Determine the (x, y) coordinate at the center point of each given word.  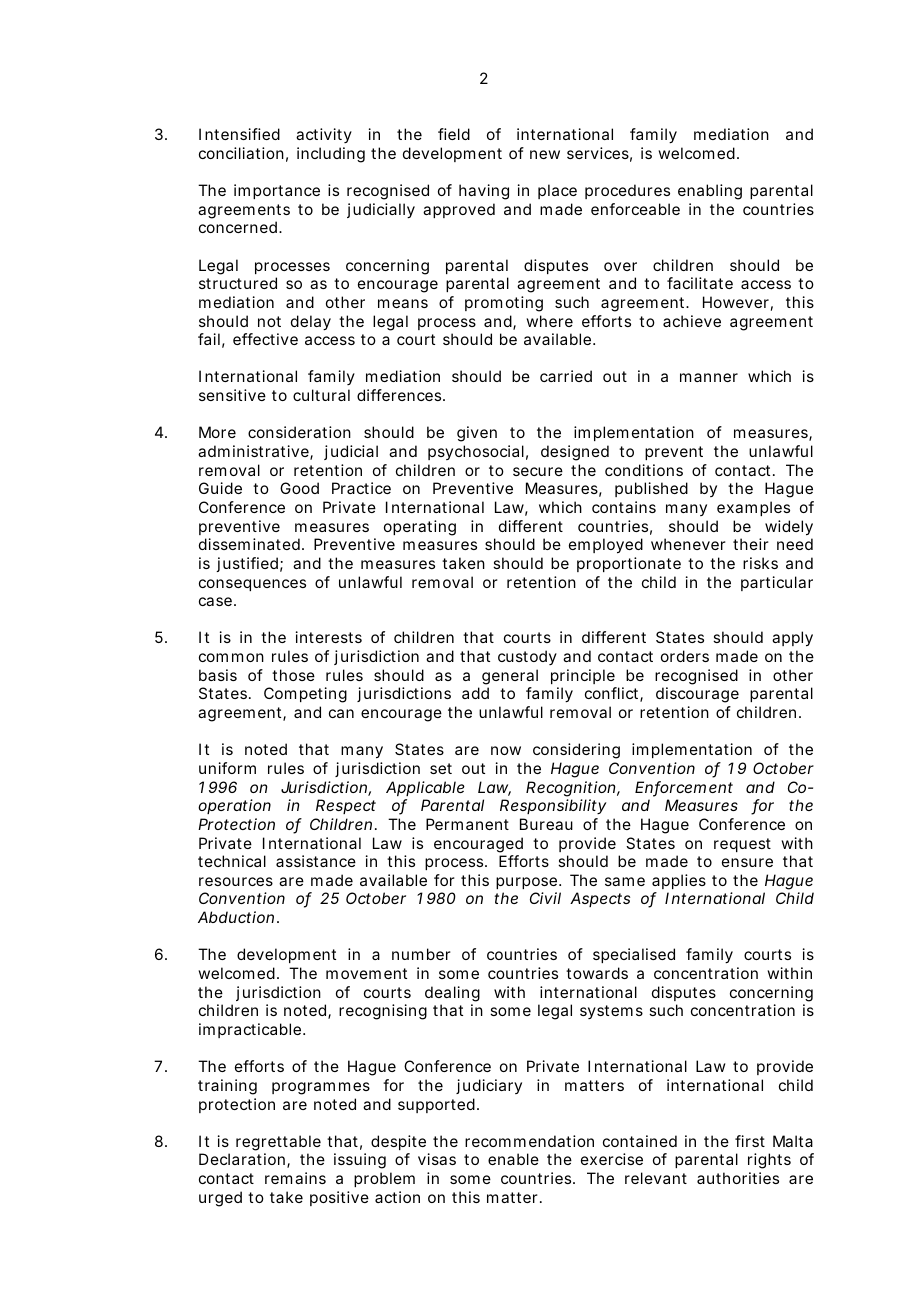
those (293, 675)
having (484, 192)
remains (295, 1178)
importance (277, 191)
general (510, 677)
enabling (710, 192)
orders (685, 656)
